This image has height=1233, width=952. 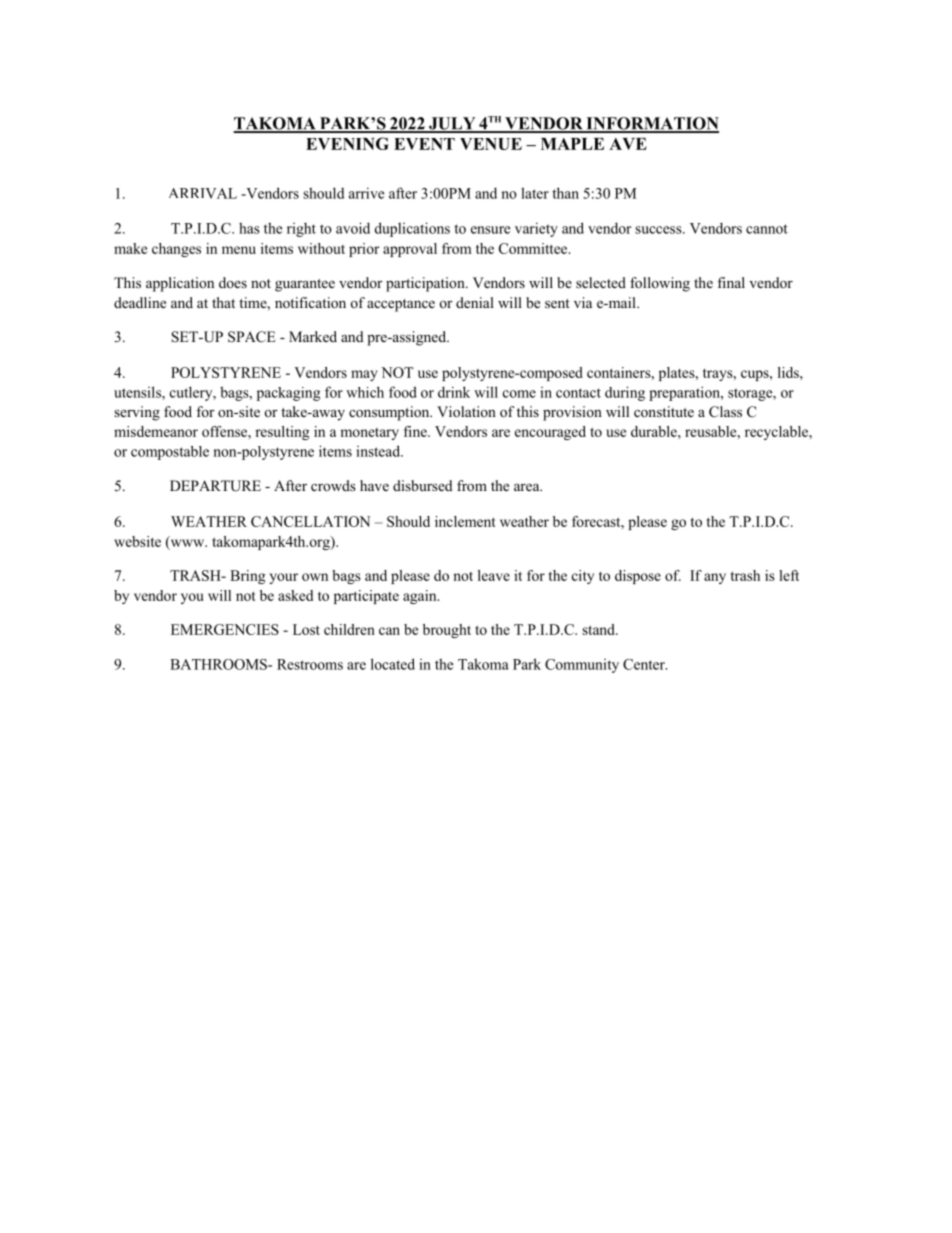 What do you see at coordinates (454, 392) in the image?
I see `drink` at bounding box center [454, 392].
